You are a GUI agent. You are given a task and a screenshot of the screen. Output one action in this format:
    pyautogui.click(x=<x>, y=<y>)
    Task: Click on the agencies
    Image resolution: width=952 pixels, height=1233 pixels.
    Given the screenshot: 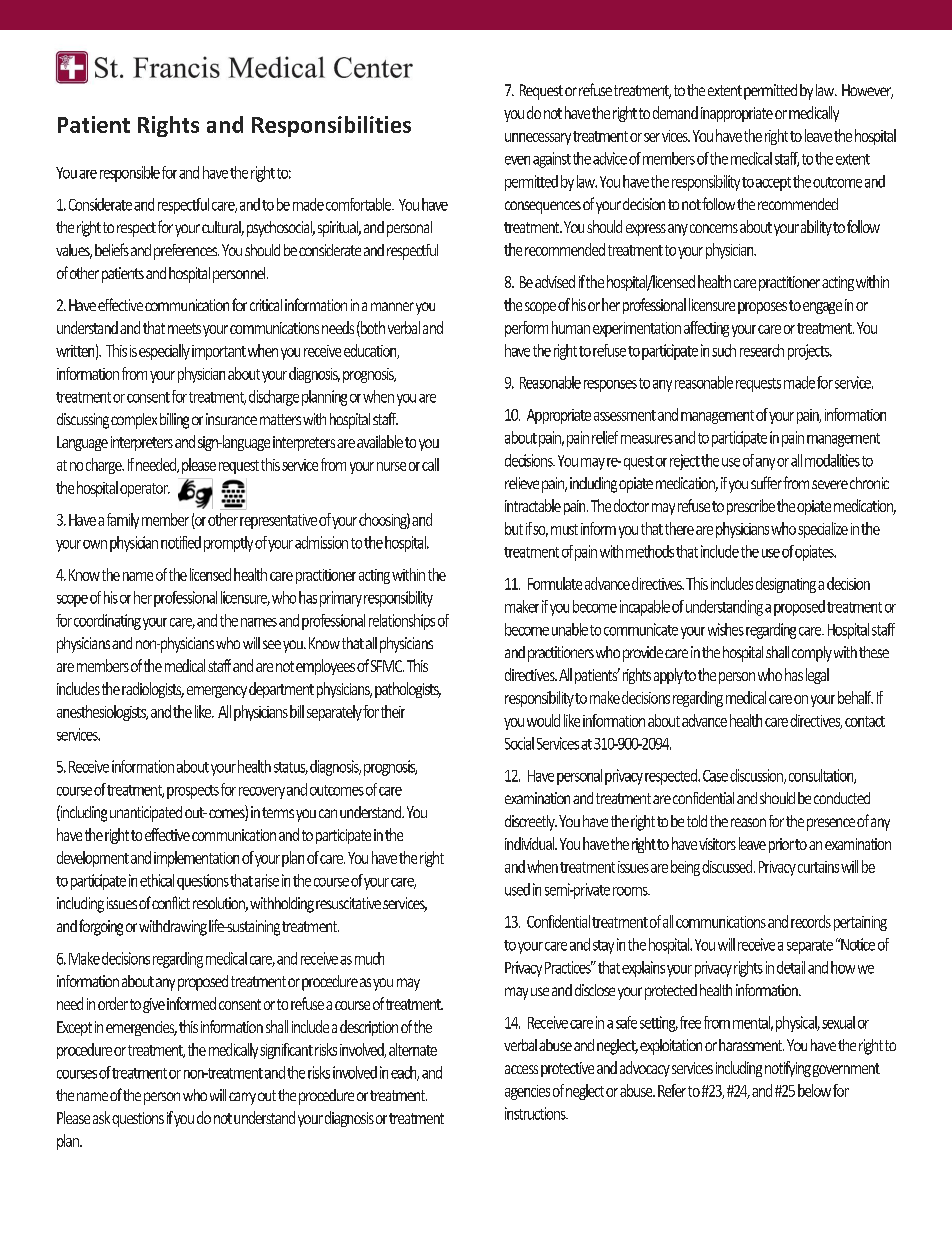 What is the action you would take?
    pyautogui.click(x=527, y=1092)
